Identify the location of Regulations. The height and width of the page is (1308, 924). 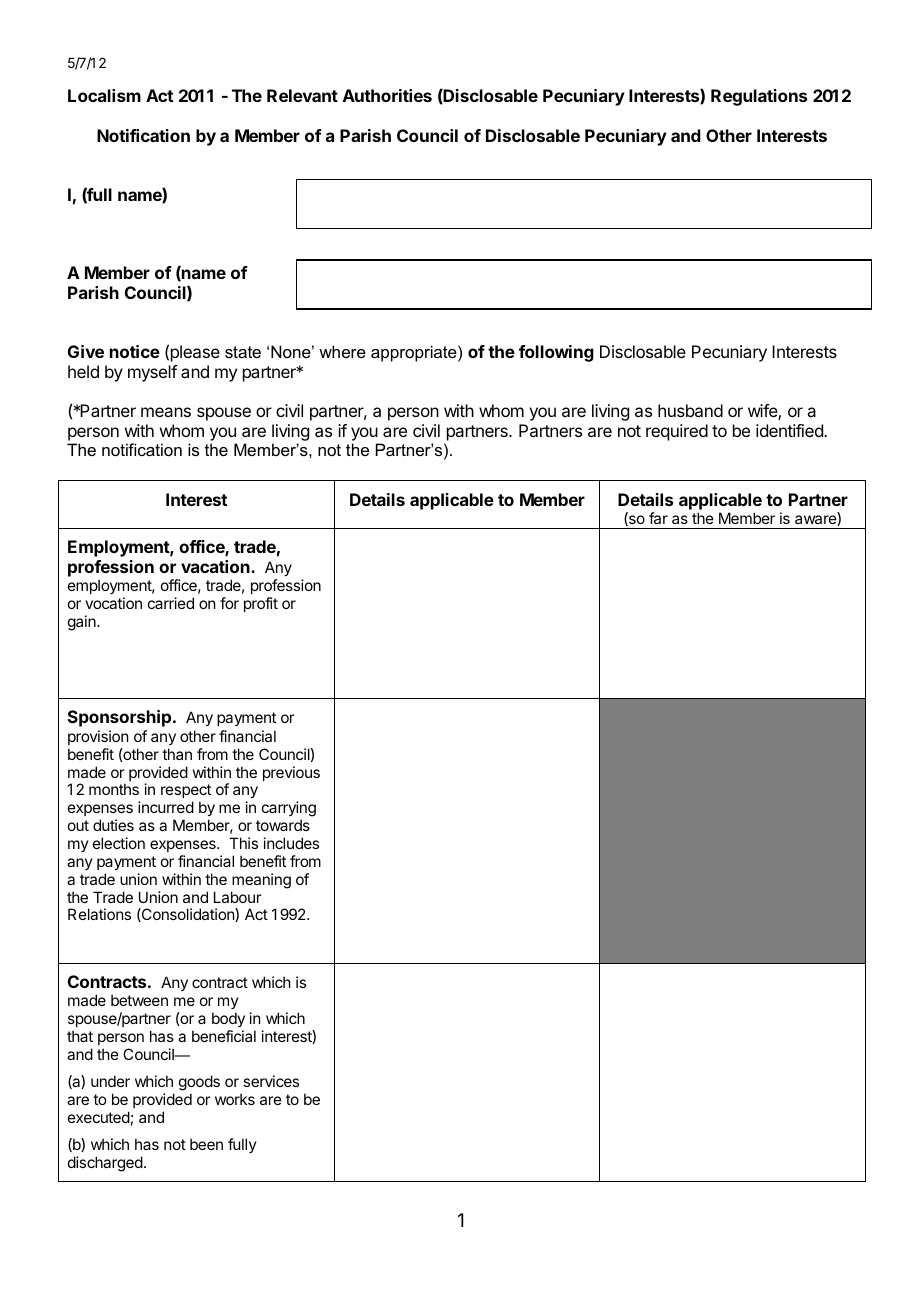
(759, 97).
